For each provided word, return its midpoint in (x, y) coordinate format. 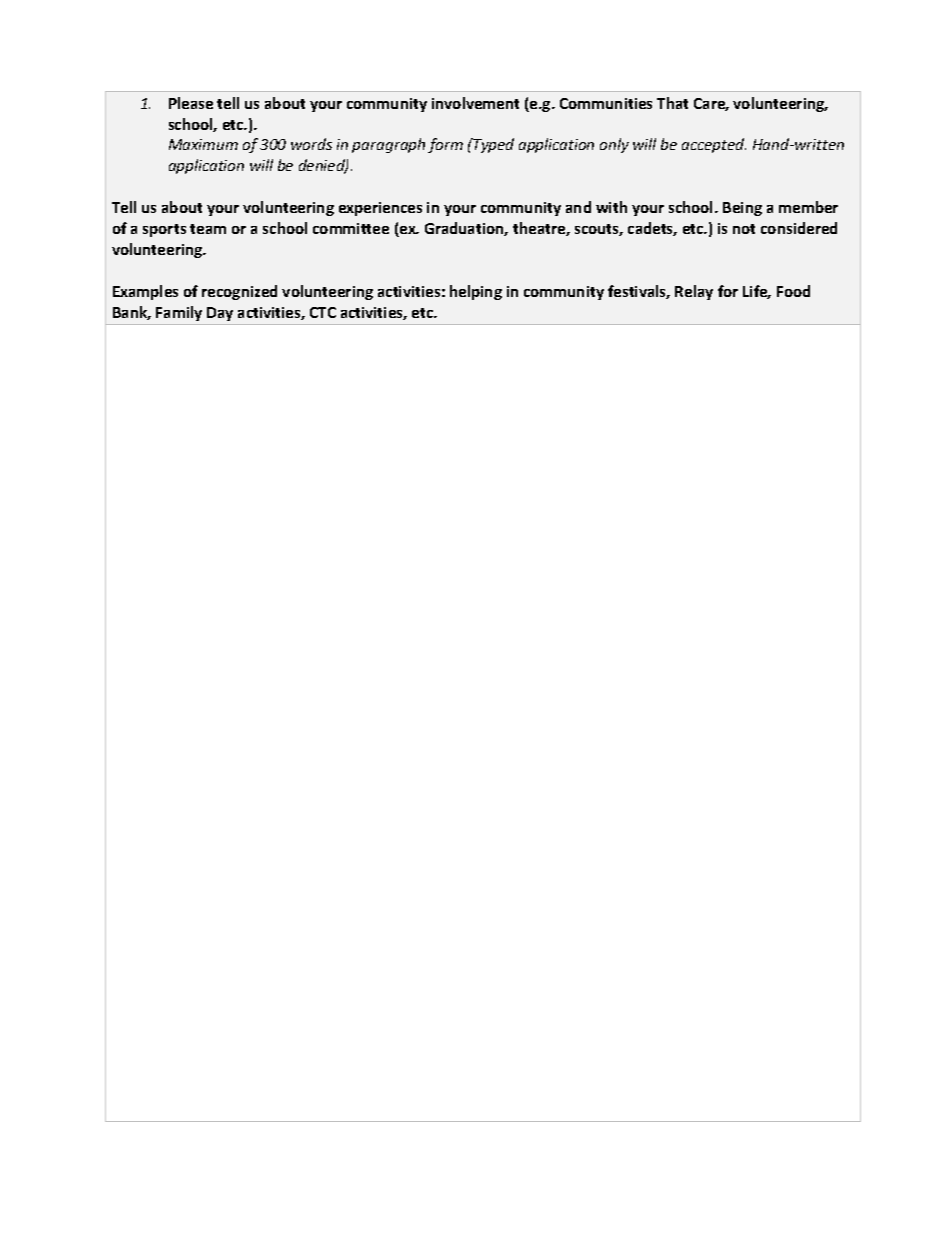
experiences (380, 209)
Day (220, 314)
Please (191, 103)
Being (742, 209)
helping (476, 292)
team (208, 229)
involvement (475, 103)
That (672, 103)
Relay (694, 292)
